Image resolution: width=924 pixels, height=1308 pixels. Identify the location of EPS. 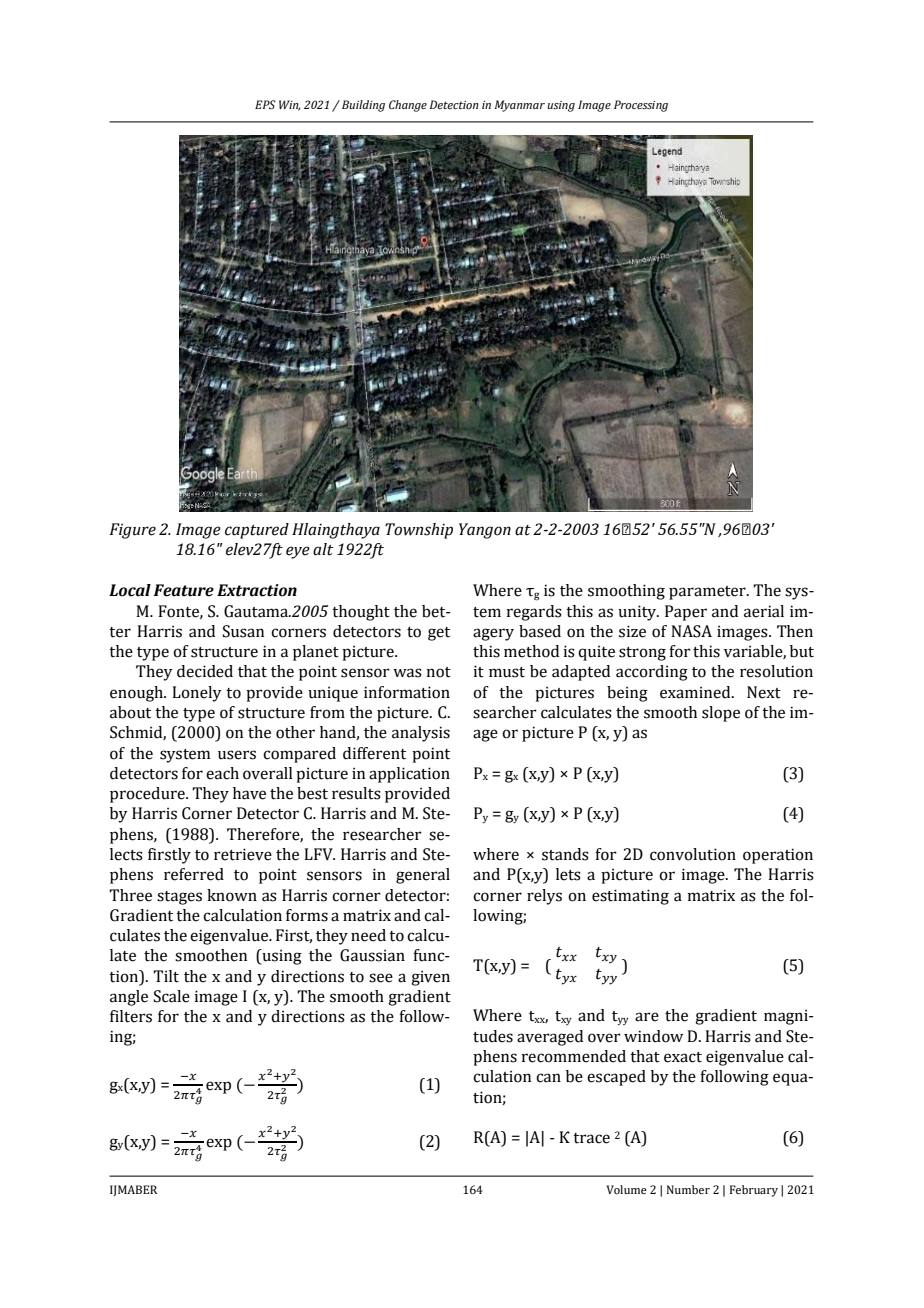
(265, 104).
